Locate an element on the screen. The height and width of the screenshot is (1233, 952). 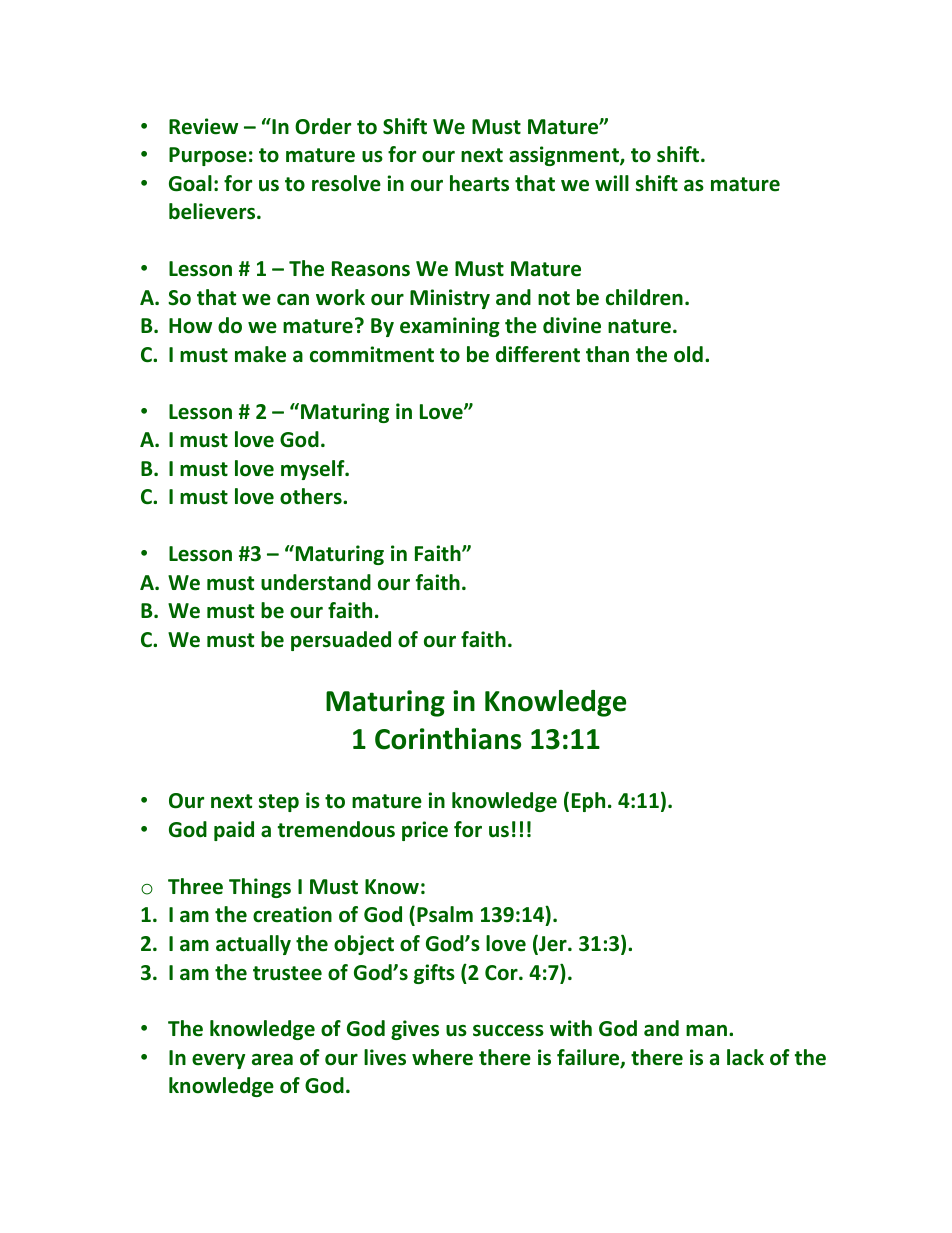
hearts is located at coordinates (479, 183).
